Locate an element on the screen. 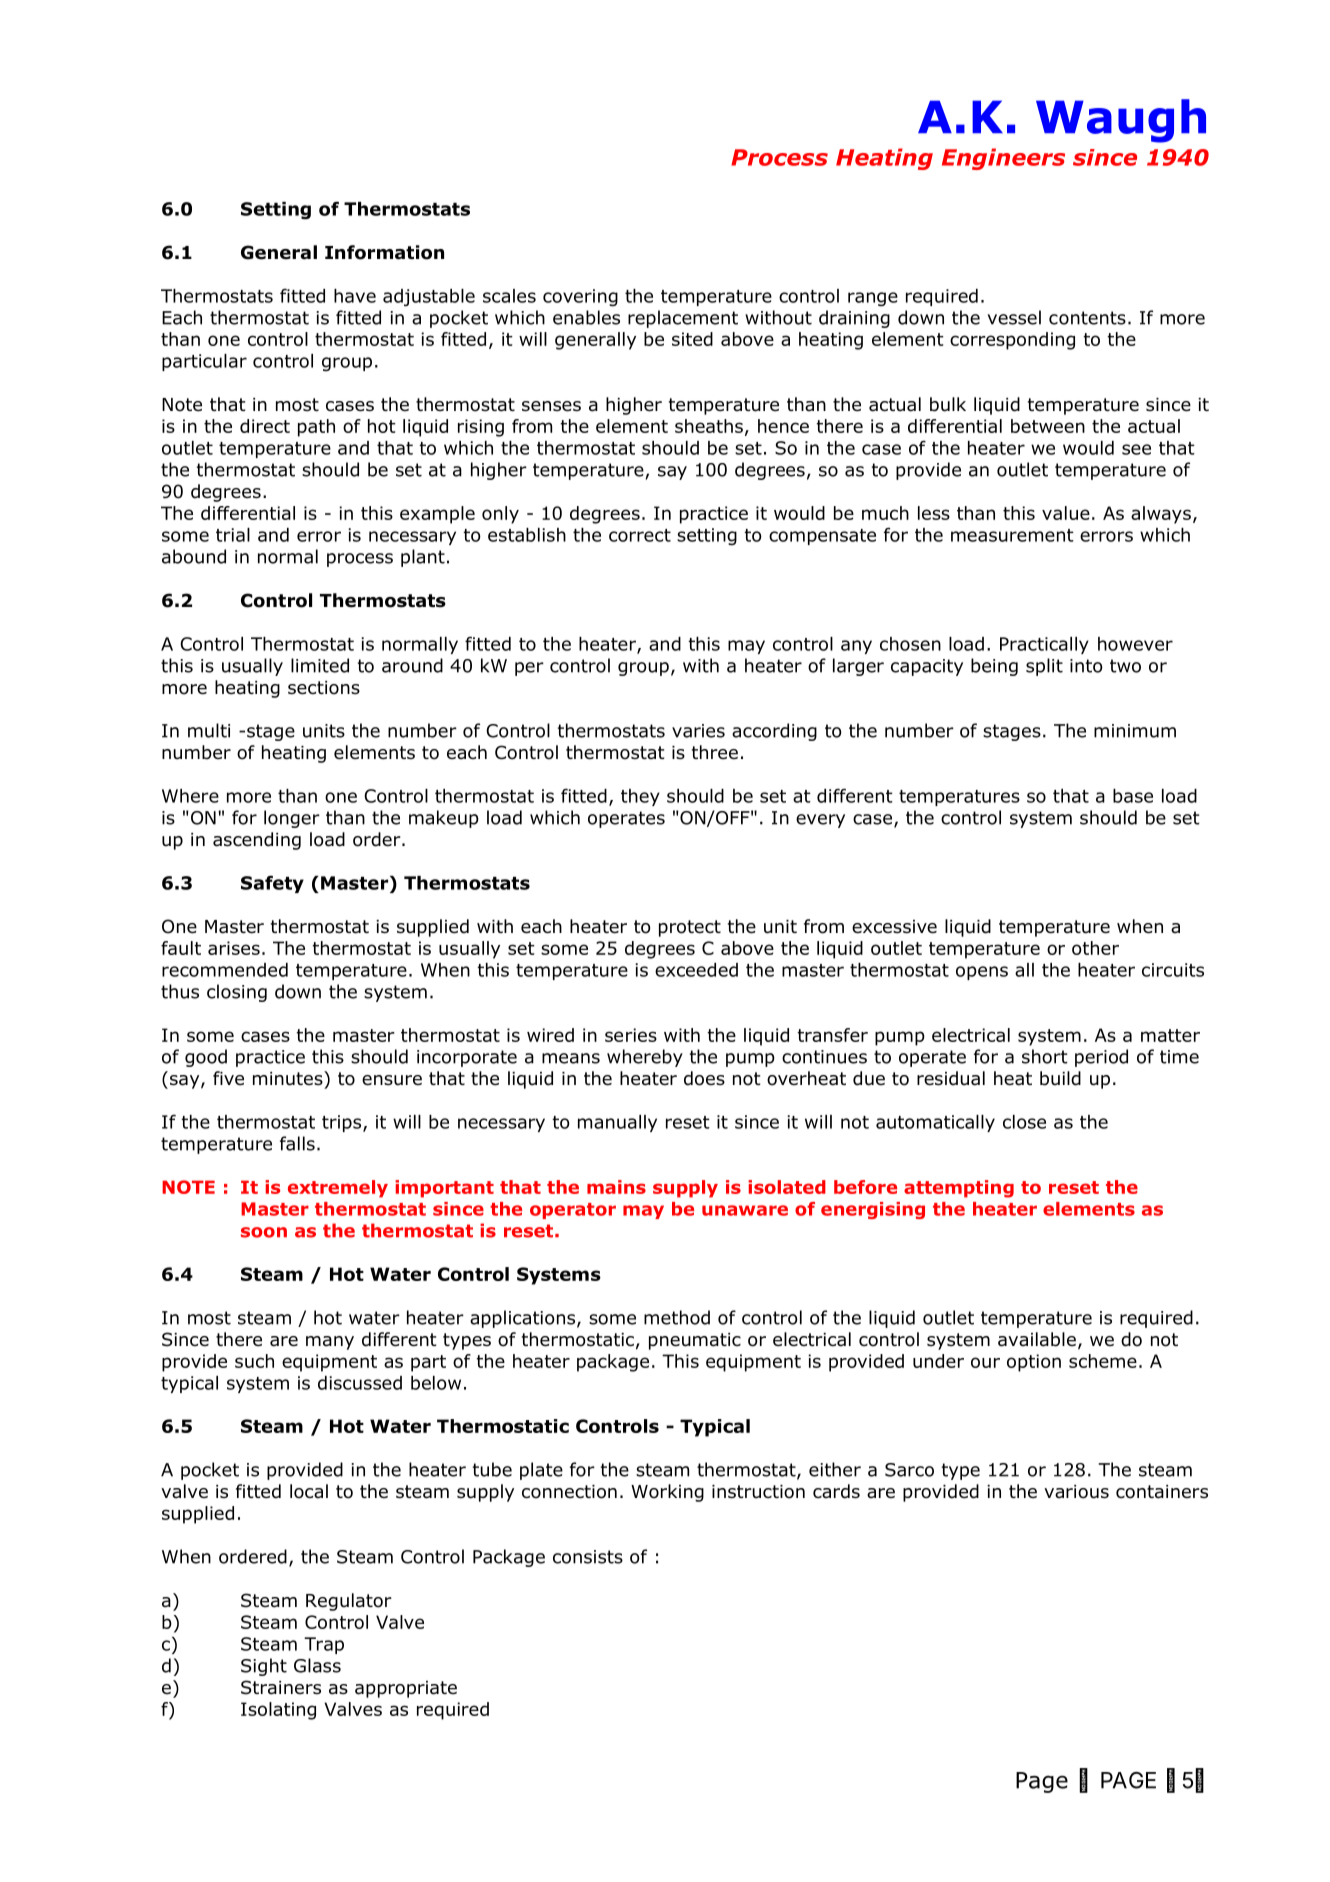 Image resolution: width=1330 pixels, height=1882 pixels. available is located at coordinates (1037, 1339).
